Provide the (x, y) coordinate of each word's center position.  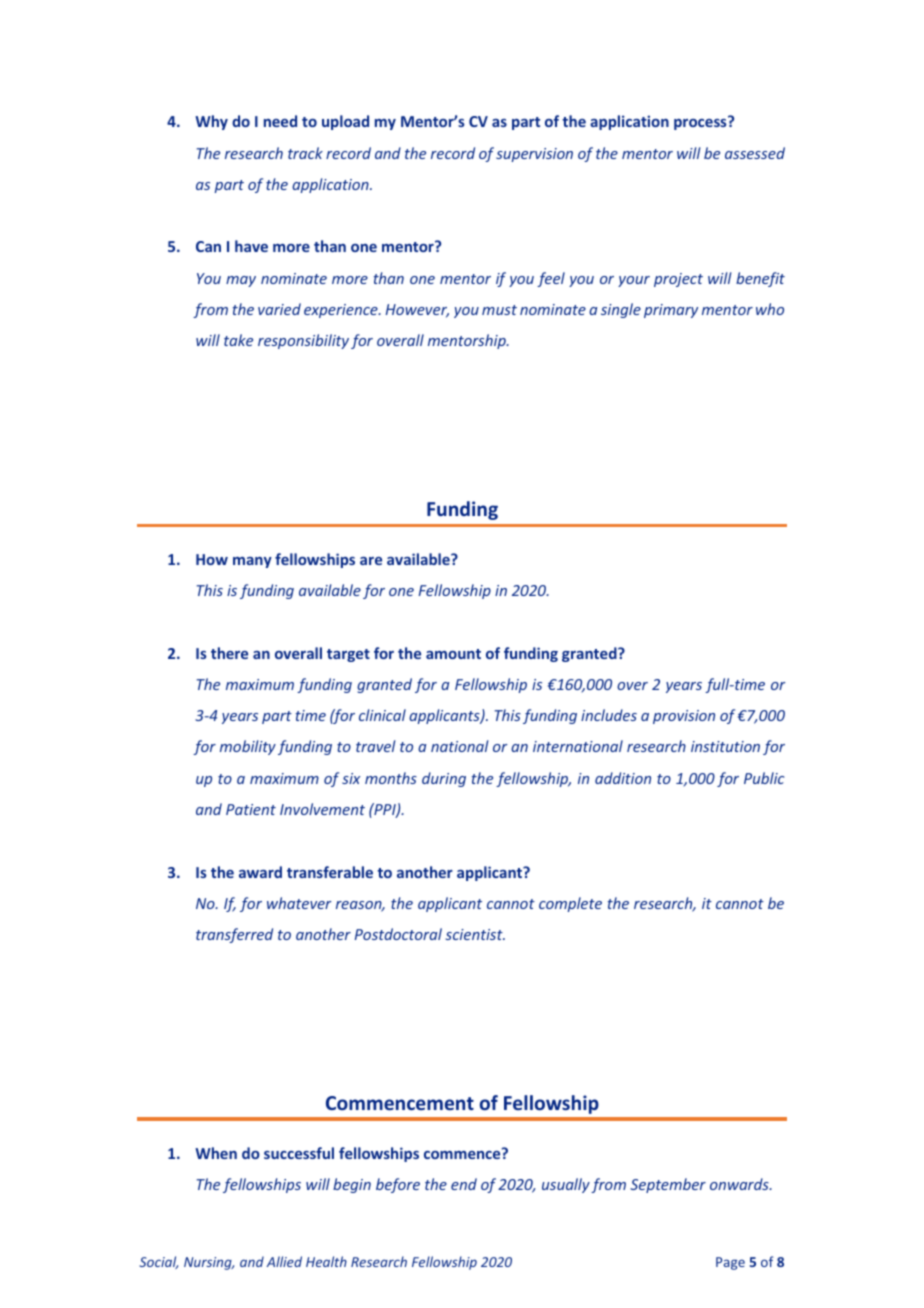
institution (725, 746)
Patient (251, 809)
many (252, 562)
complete (570, 904)
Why (211, 122)
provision (684, 717)
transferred (234, 935)
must (499, 310)
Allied (284, 1261)
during (444, 779)
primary (671, 311)
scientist (475, 934)
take (238, 340)
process (701, 123)
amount (453, 654)
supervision (534, 155)
